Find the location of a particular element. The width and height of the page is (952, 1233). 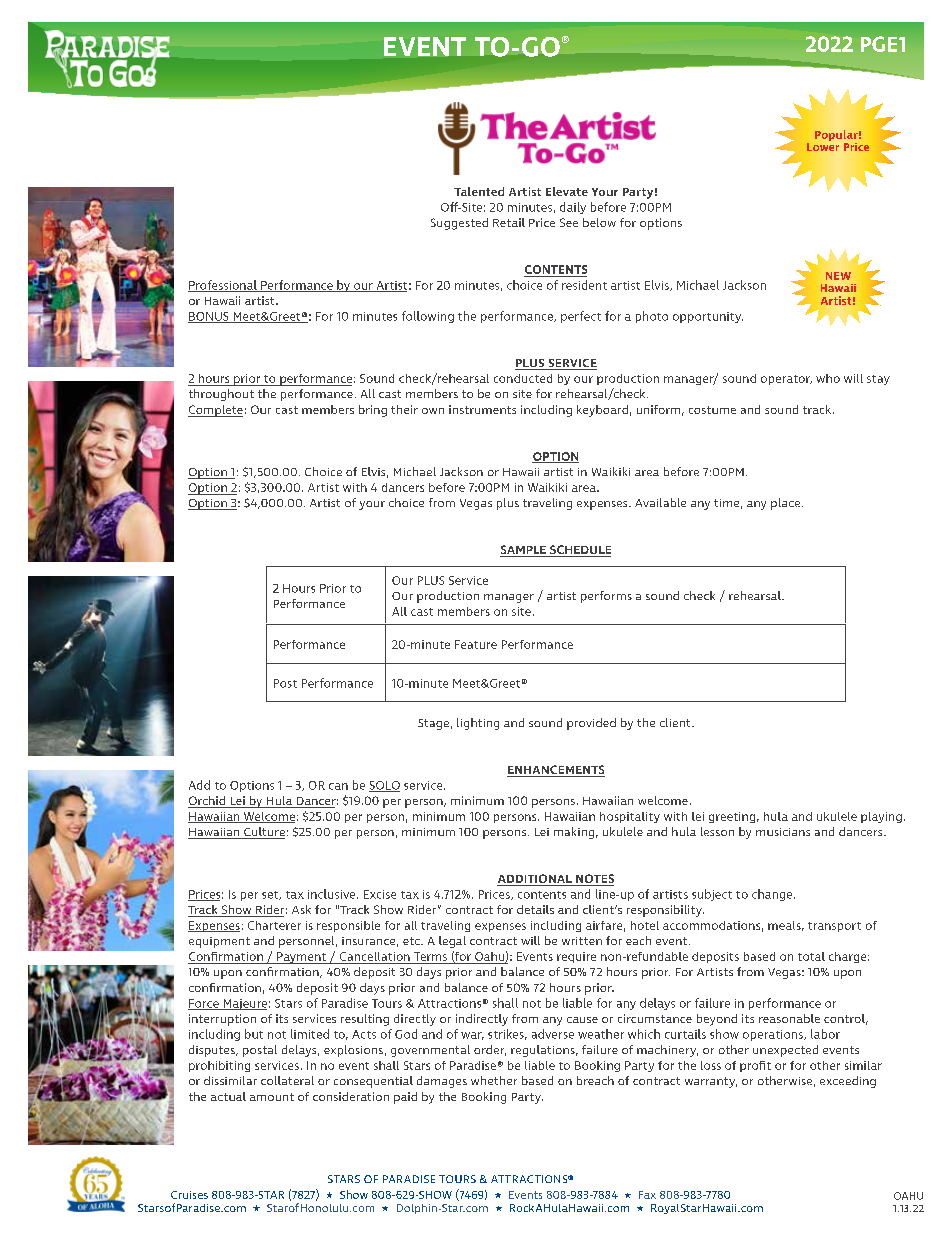

Stage is located at coordinates (433, 724).
